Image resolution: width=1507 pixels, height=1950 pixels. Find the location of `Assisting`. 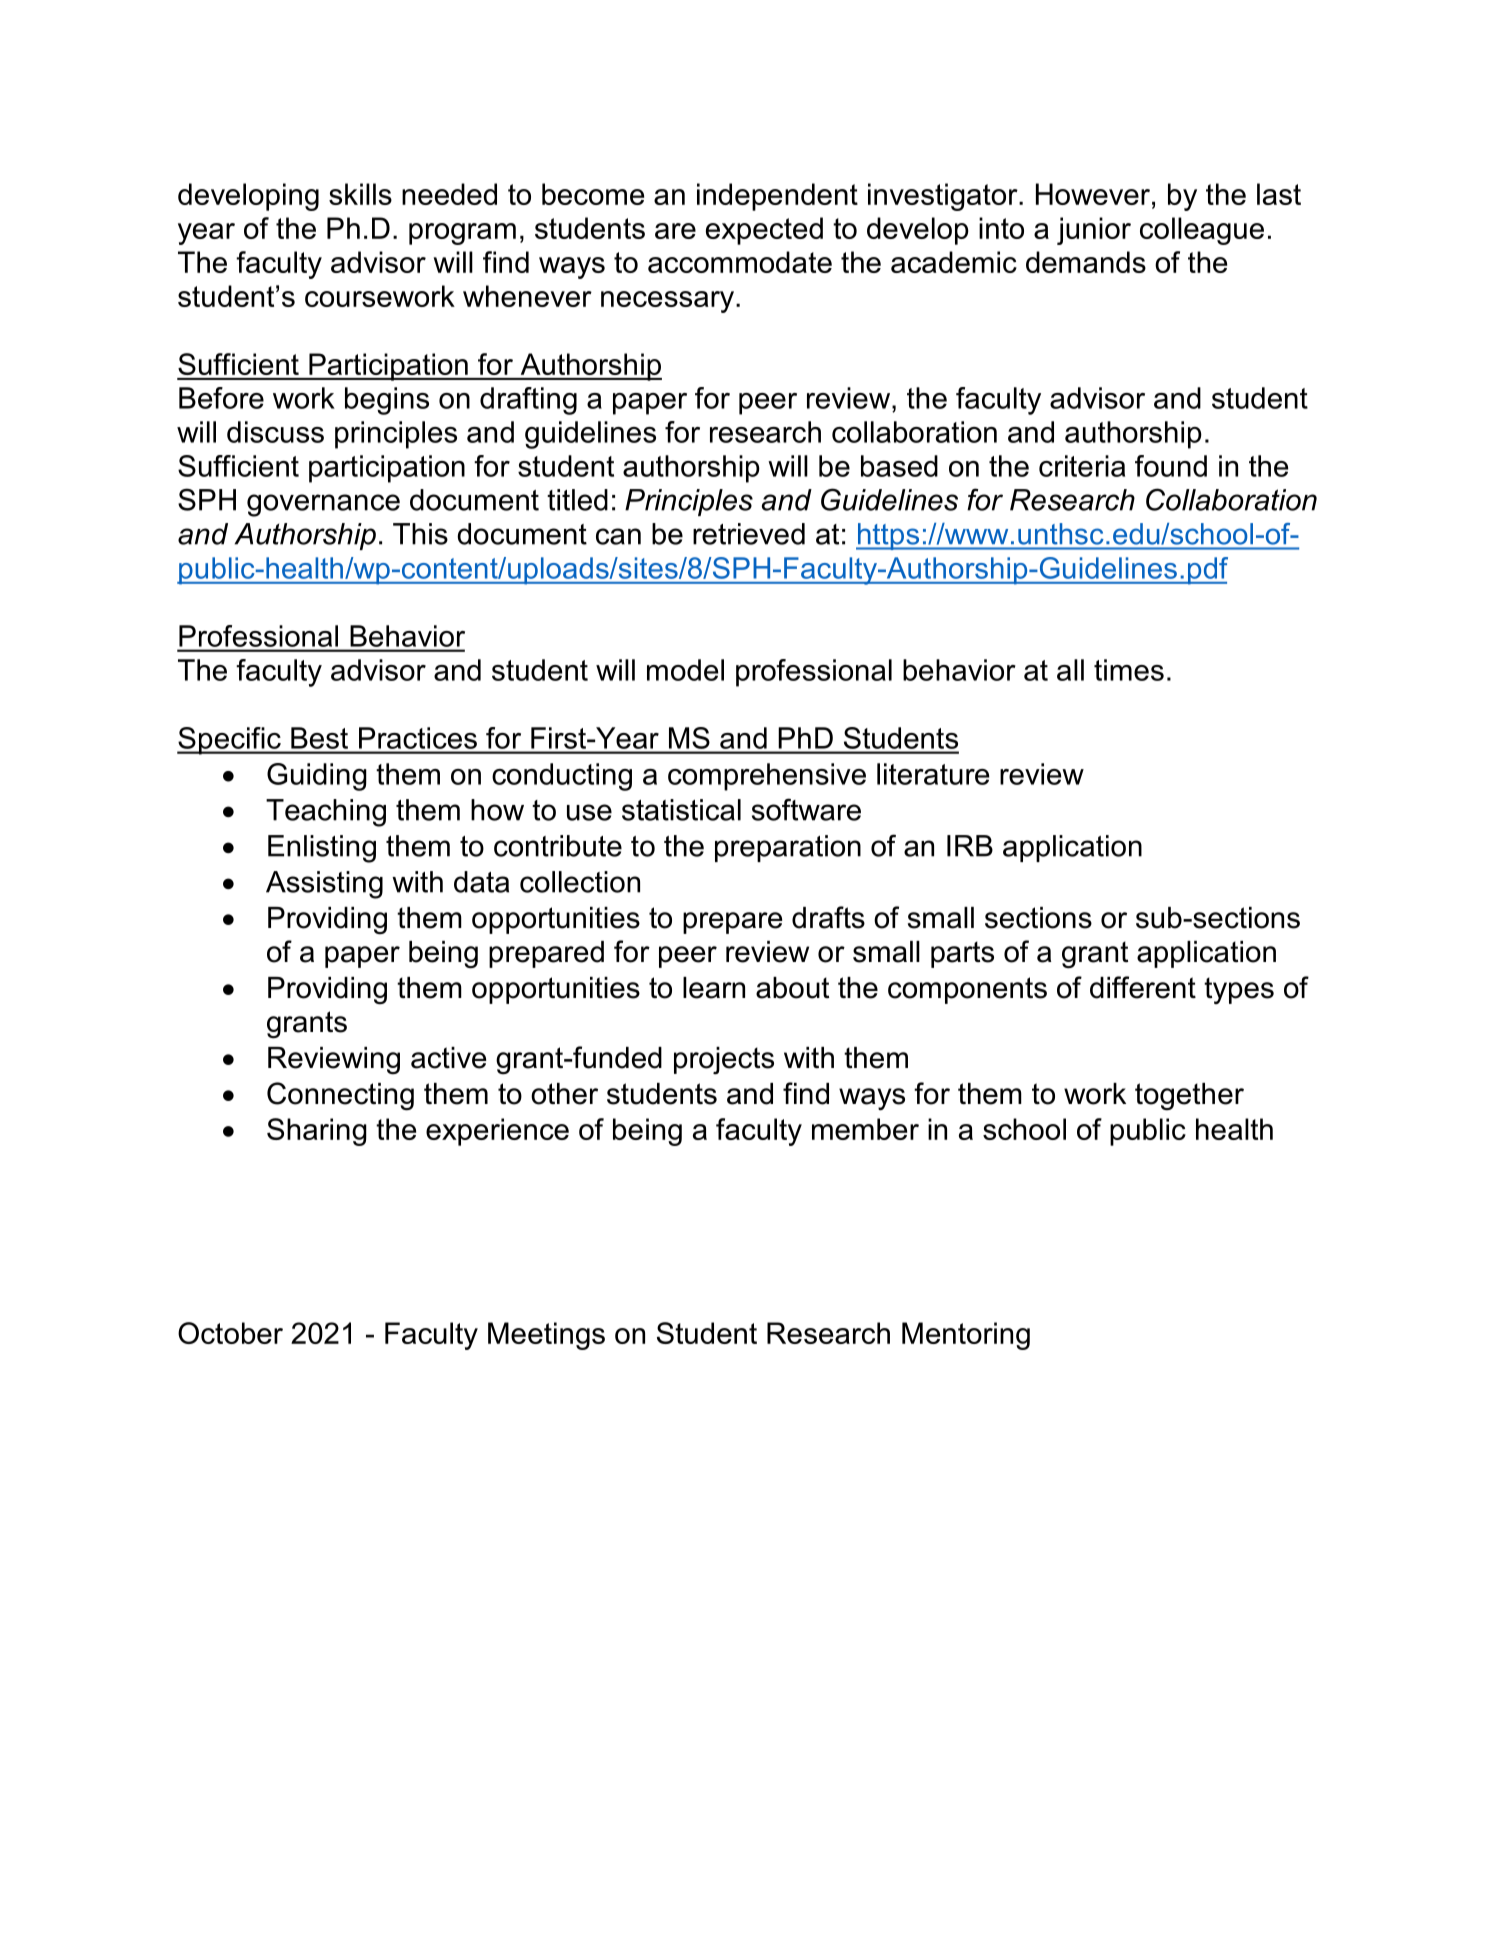

Assisting is located at coordinates (324, 885).
